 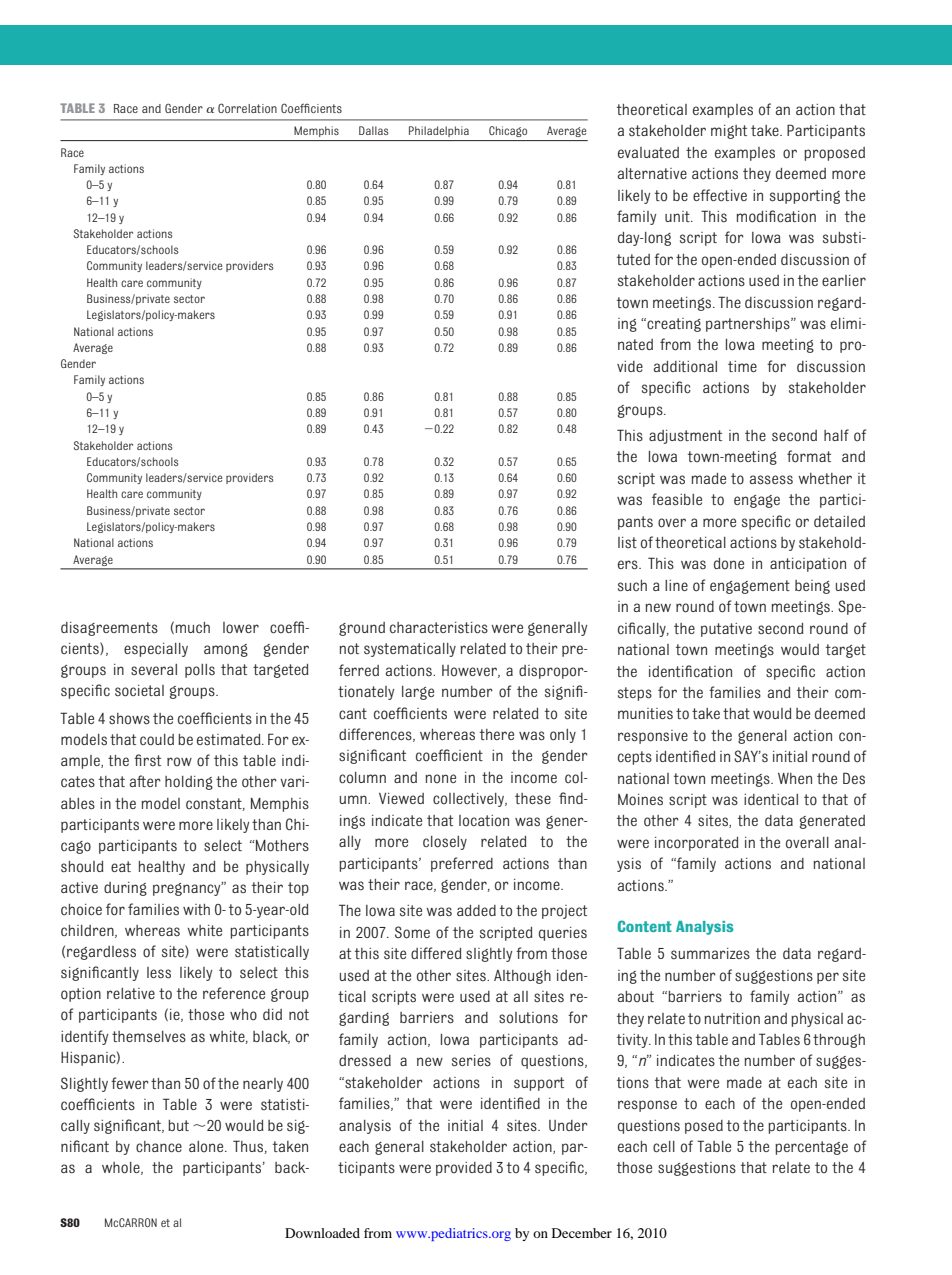 What do you see at coordinates (710, 954) in the document?
I see `summarizes` at bounding box center [710, 954].
